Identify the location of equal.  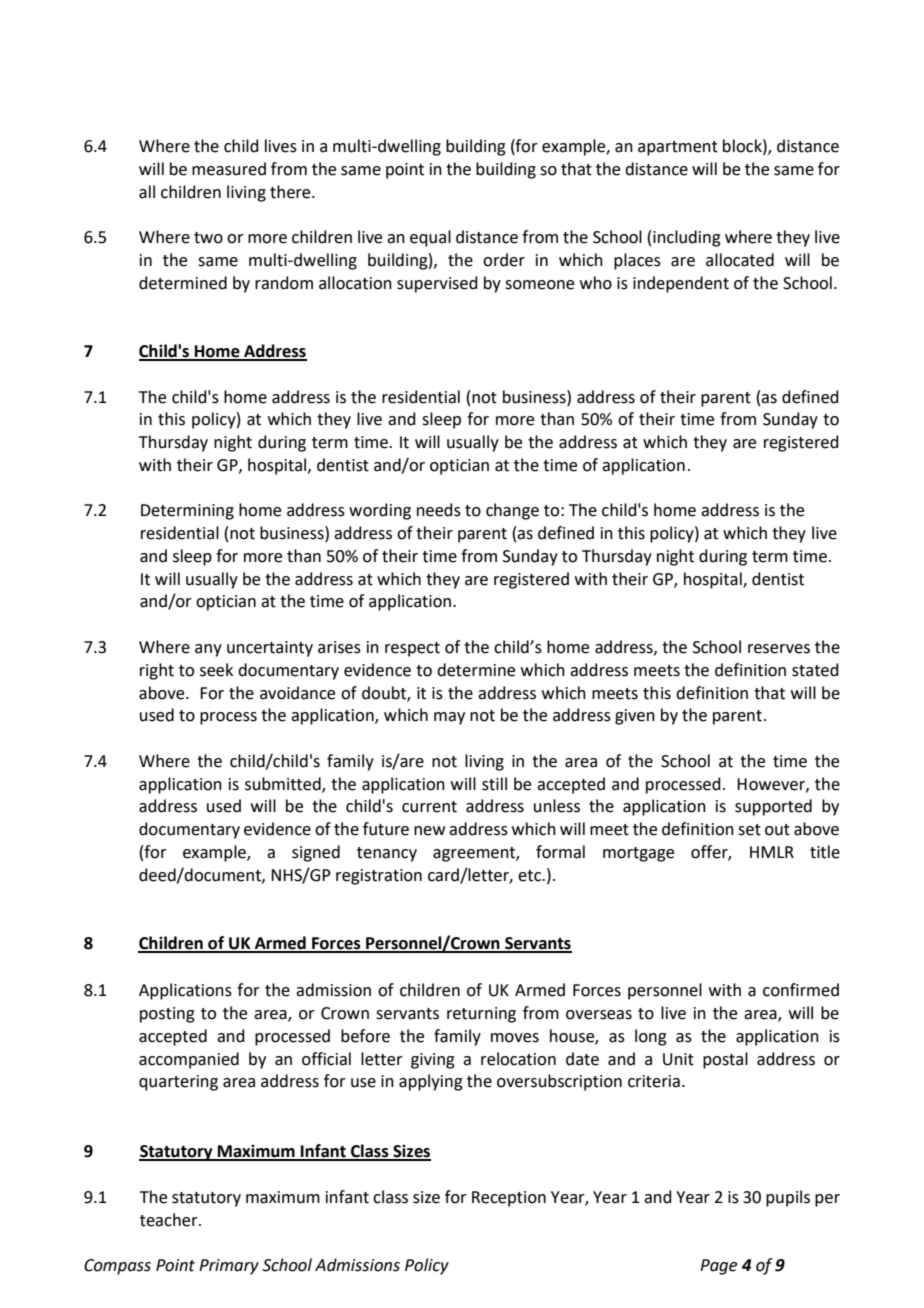
(430, 238).
